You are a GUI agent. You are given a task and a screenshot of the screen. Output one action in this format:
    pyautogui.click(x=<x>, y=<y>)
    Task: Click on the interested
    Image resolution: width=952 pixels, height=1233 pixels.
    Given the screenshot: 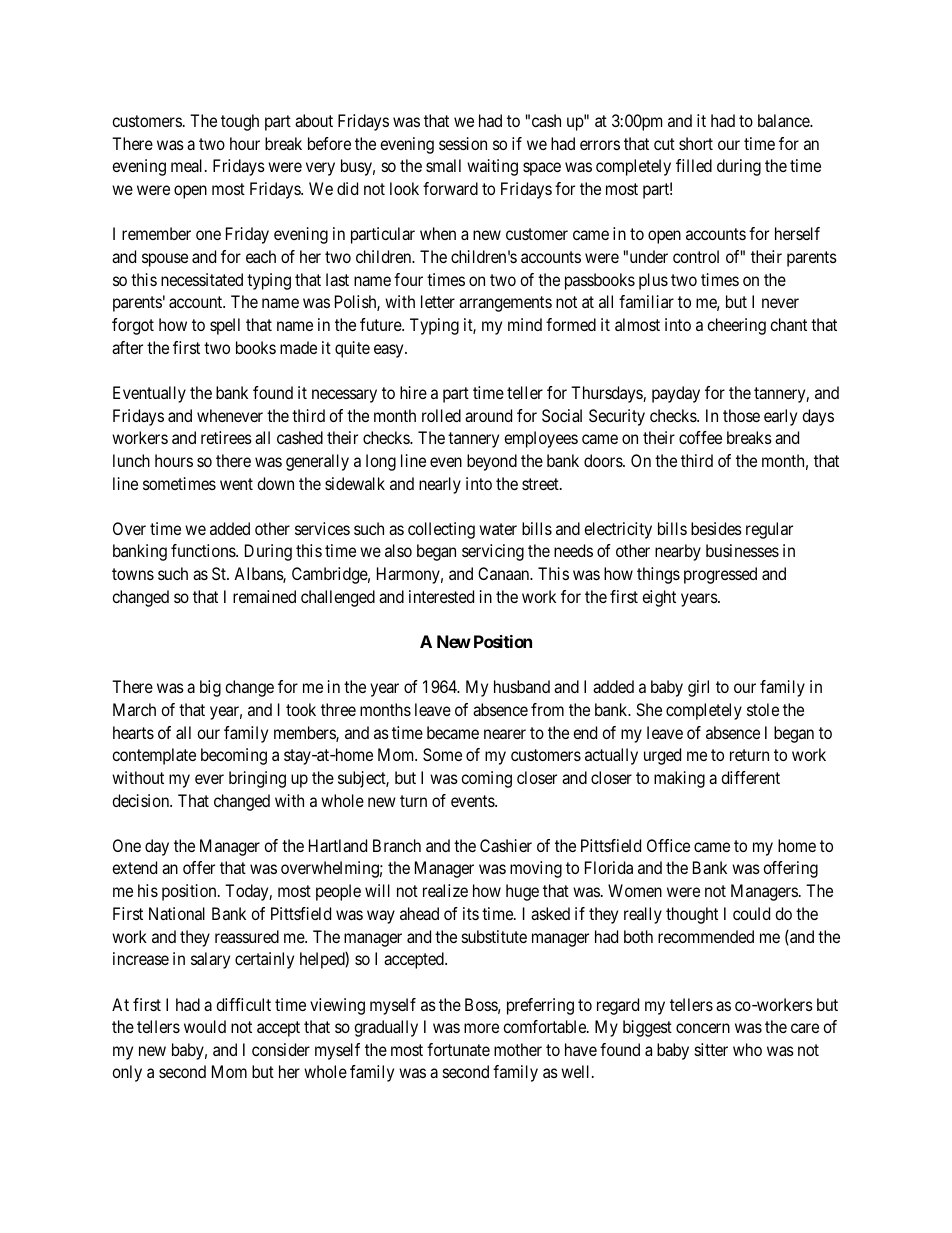 What is the action you would take?
    pyautogui.click(x=441, y=596)
